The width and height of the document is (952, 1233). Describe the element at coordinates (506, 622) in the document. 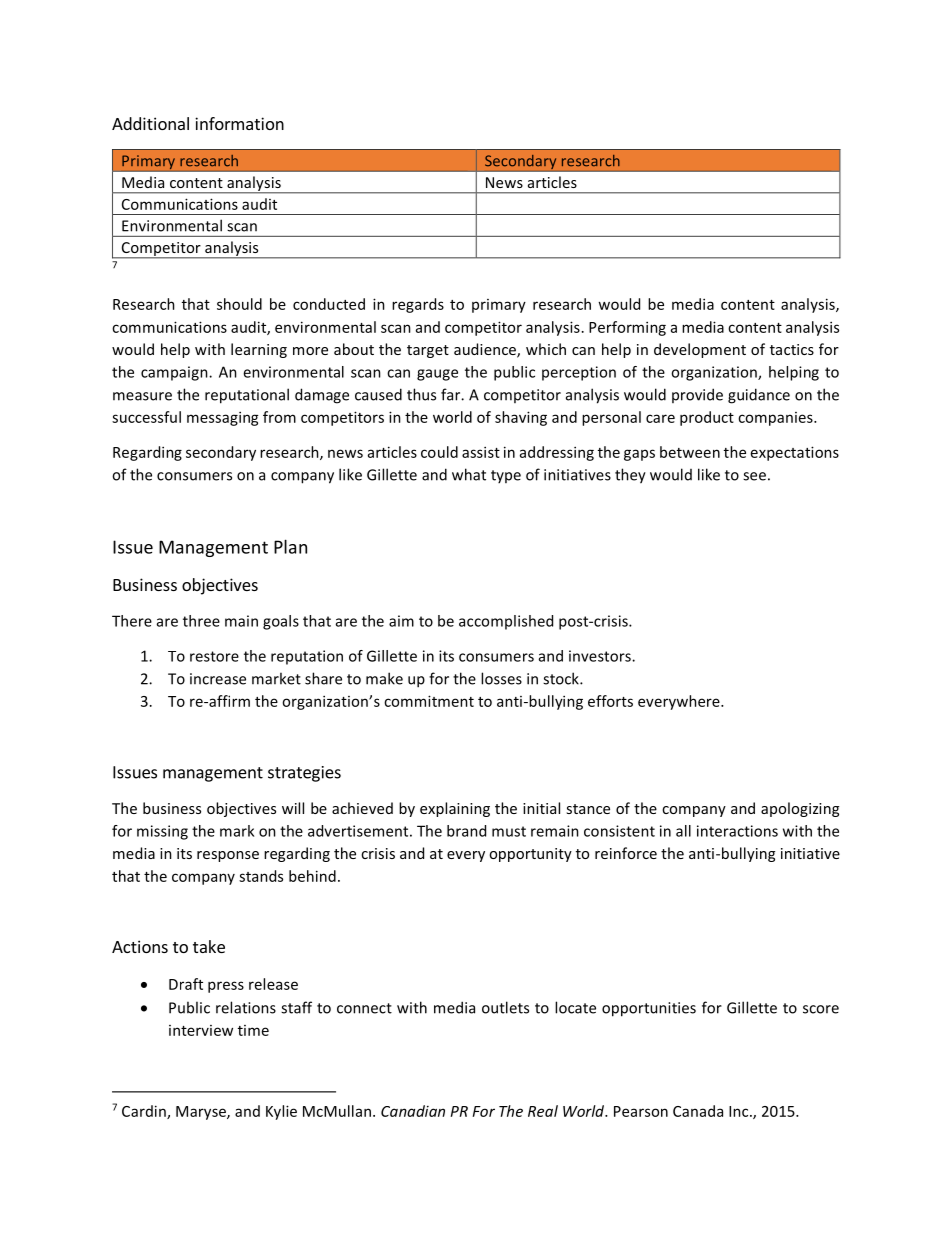

I see `accomplished` at that location.
